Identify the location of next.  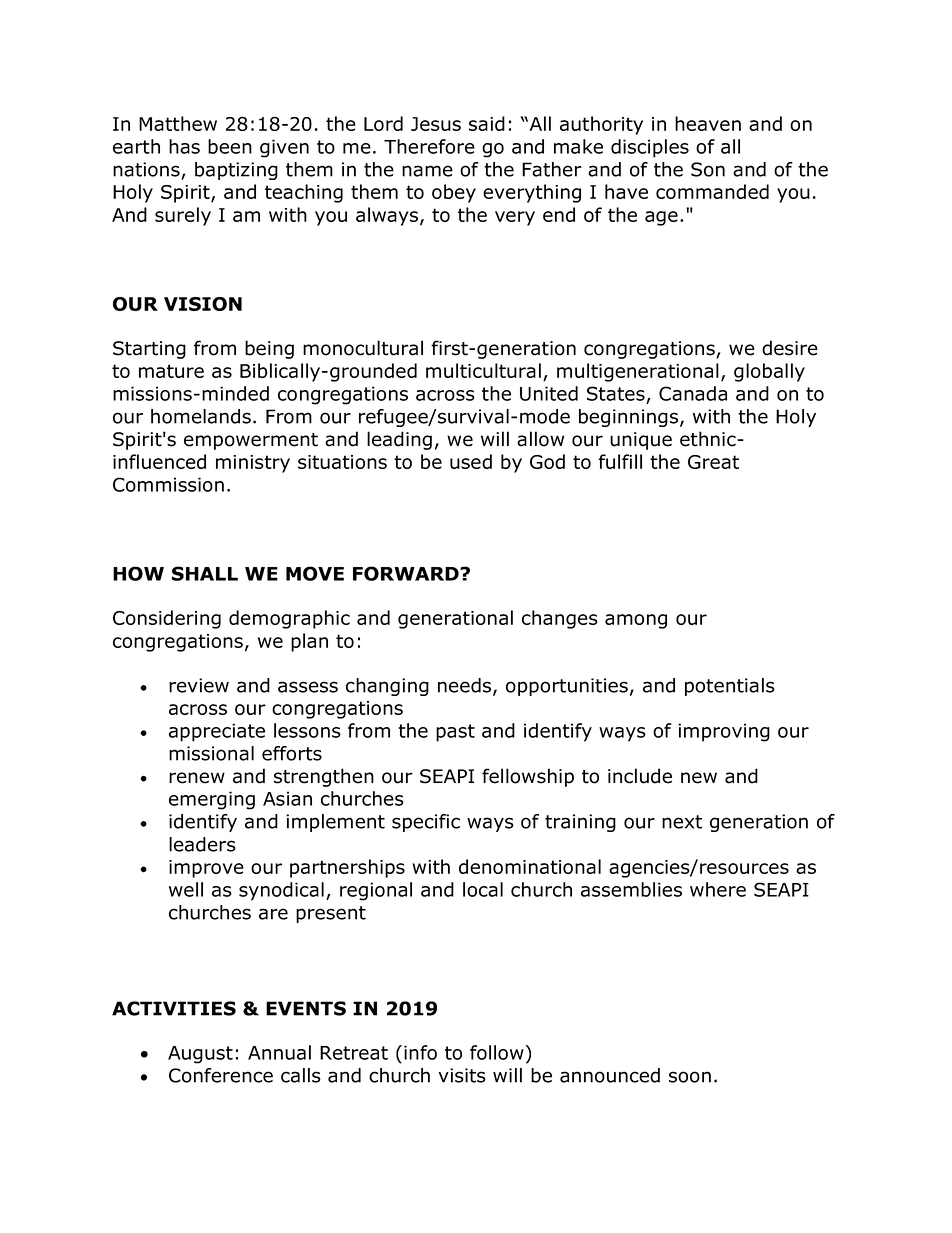
(682, 822).
